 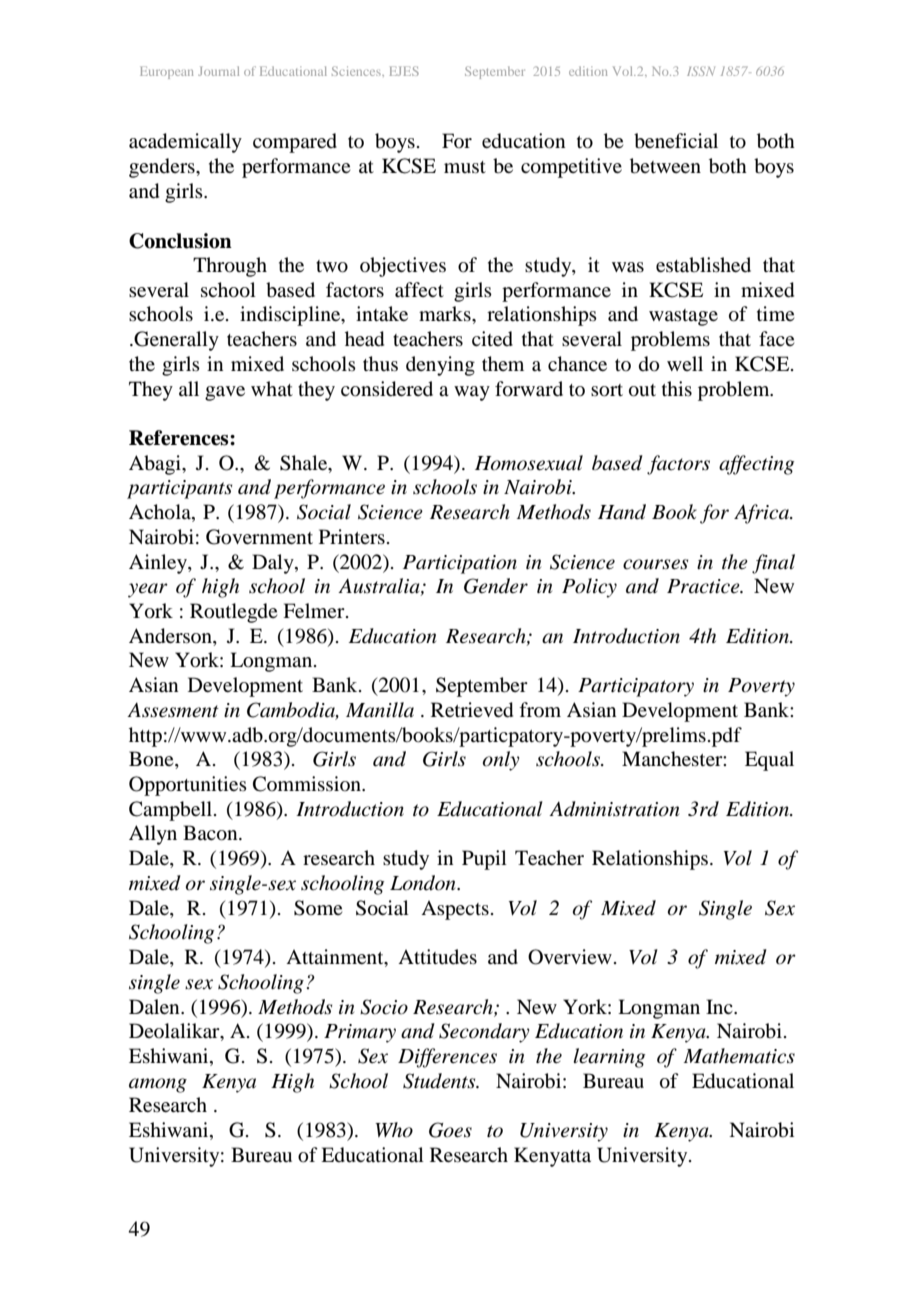 What do you see at coordinates (440, 1081) in the document?
I see `Students` at bounding box center [440, 1081].
